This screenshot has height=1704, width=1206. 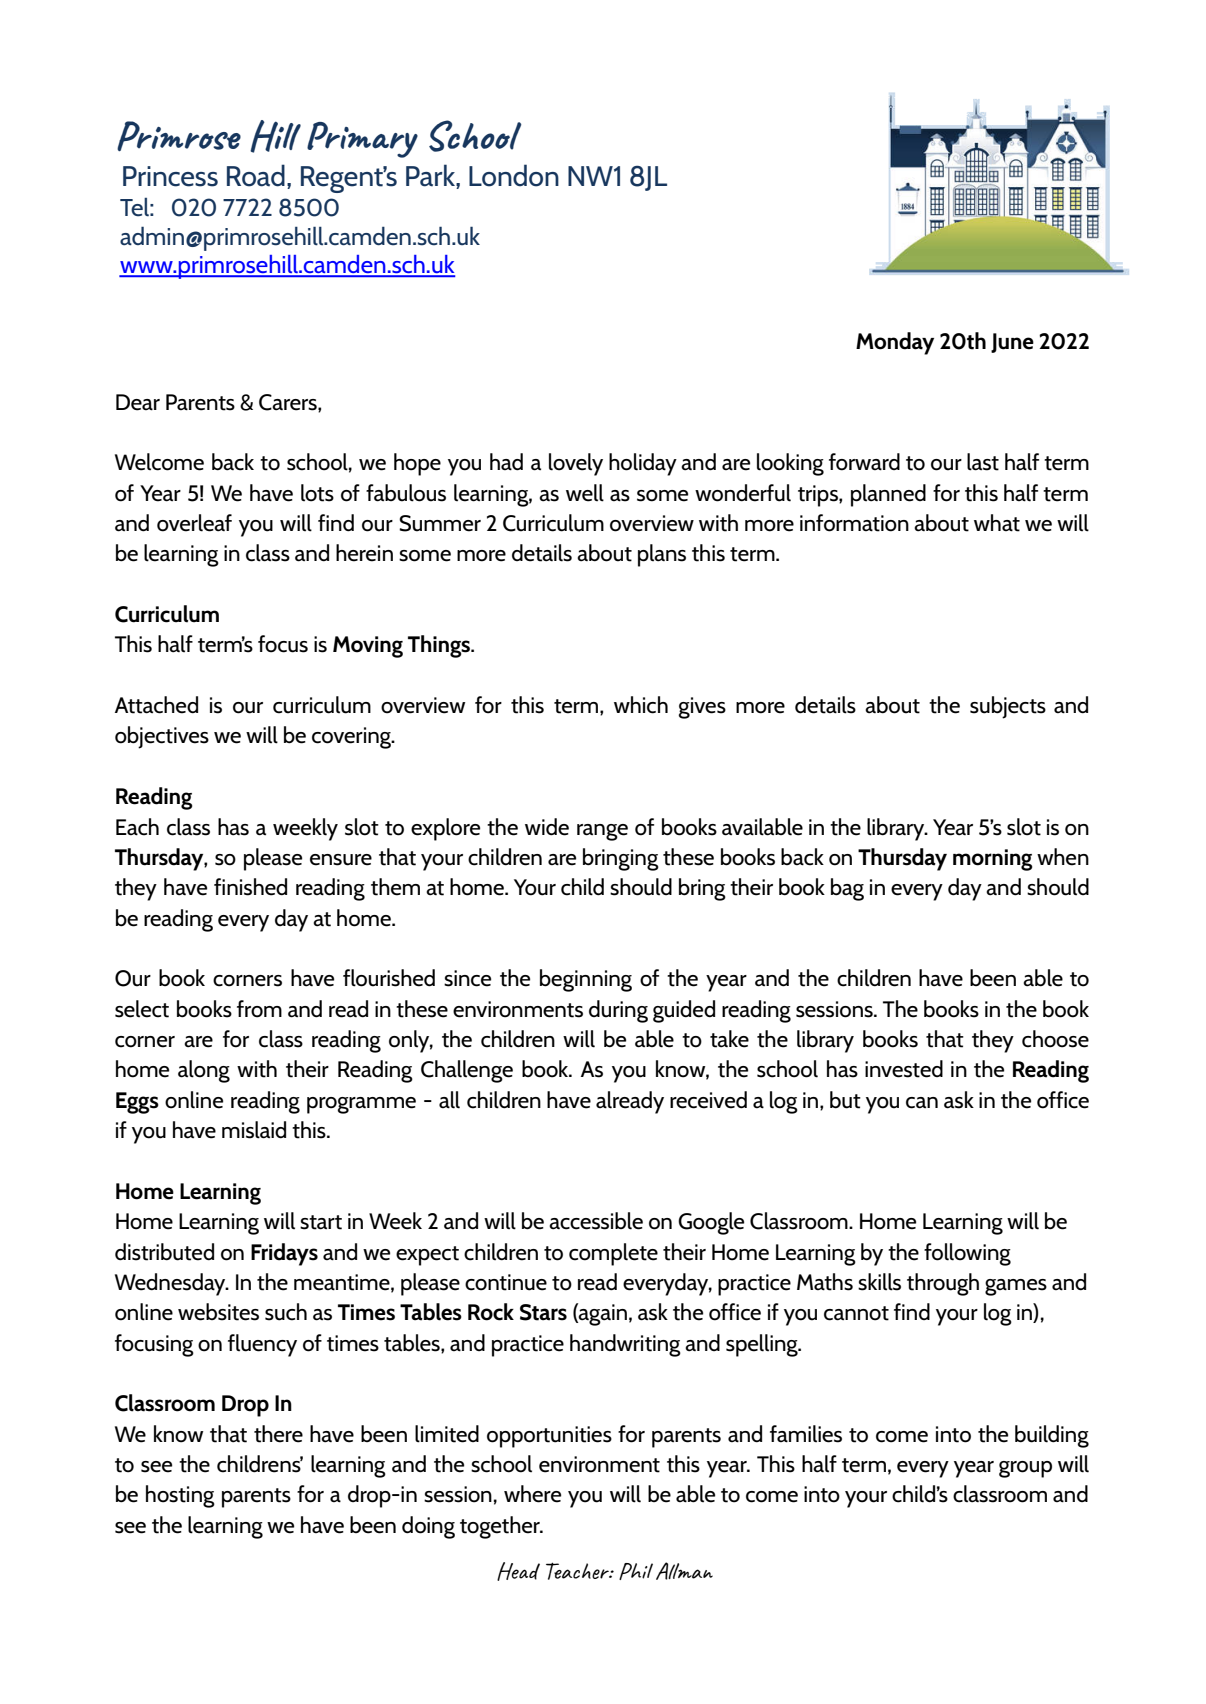 What do you see at coordinates (256, 175) in the screenshot?
I see `Road` at bounding box center [256, 175].
